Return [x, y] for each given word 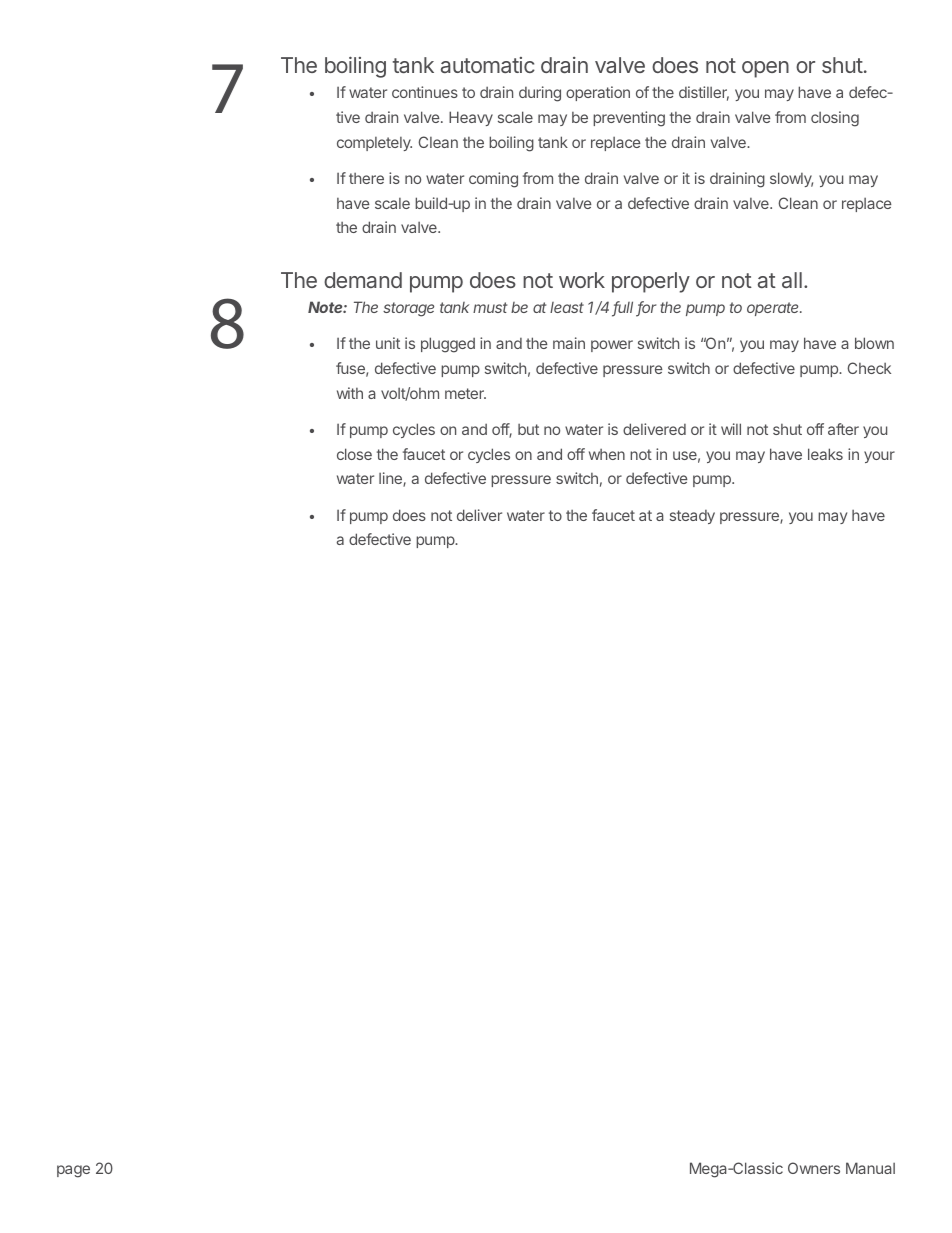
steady [692, 517]
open [765, 69]
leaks [825, 454]
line [391, 479]
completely [374, 144]
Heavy [471, 118]
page [73, 1171]
